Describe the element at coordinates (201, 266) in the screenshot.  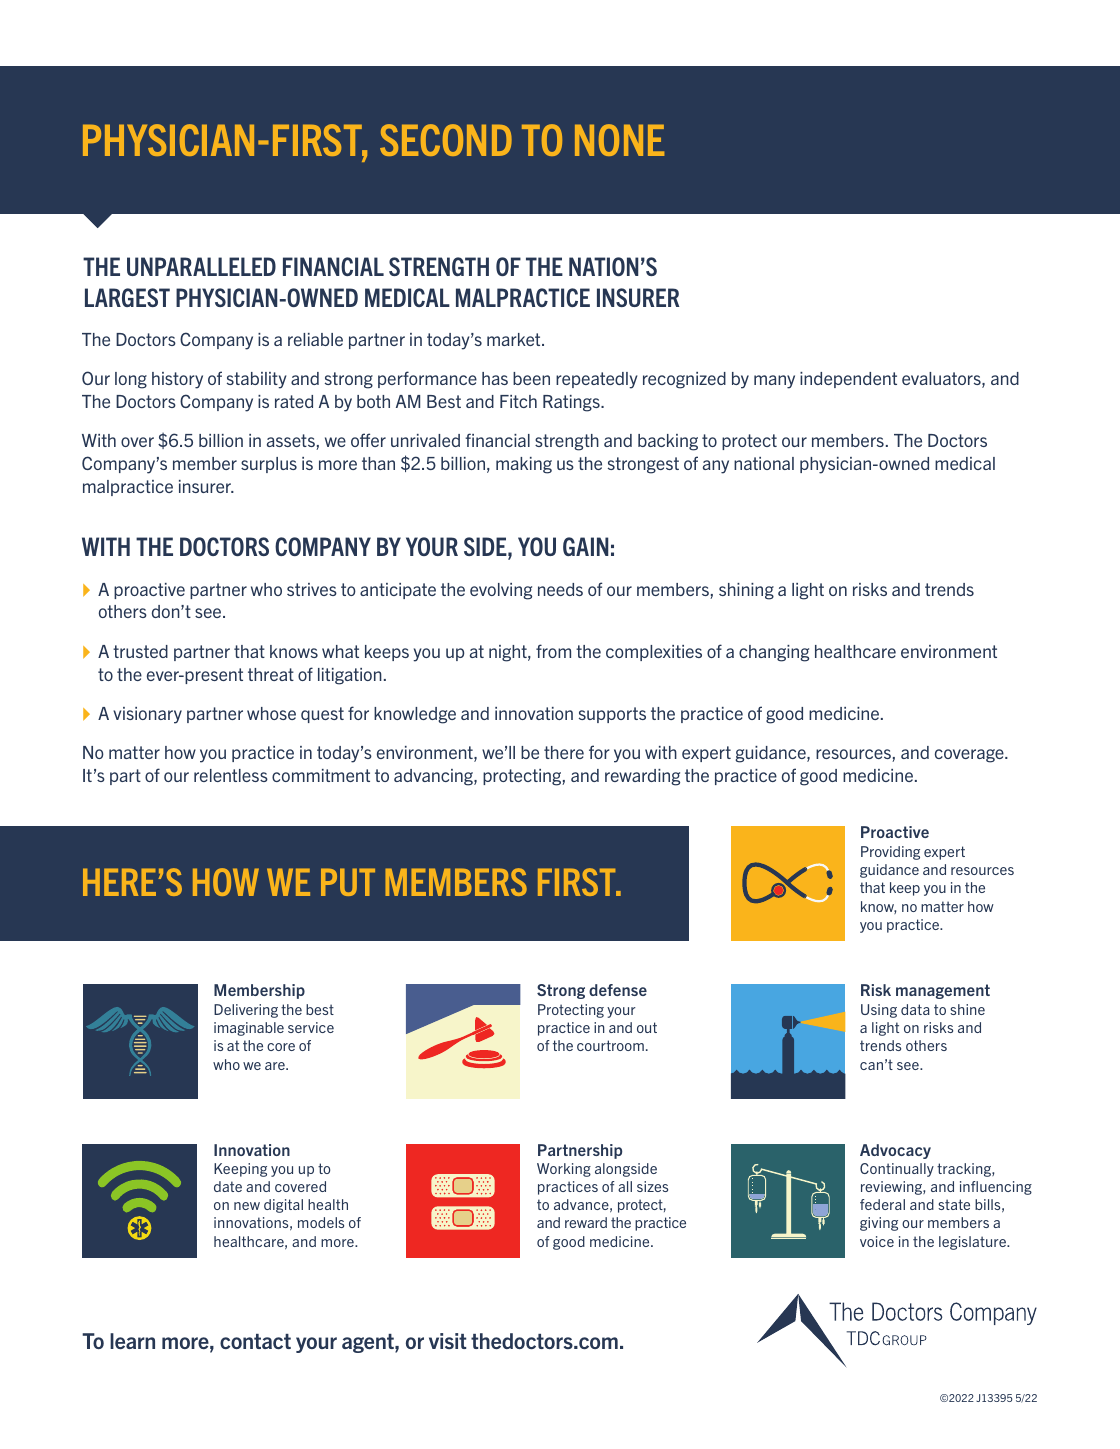
I see `UNPARALLELED` at that location.
